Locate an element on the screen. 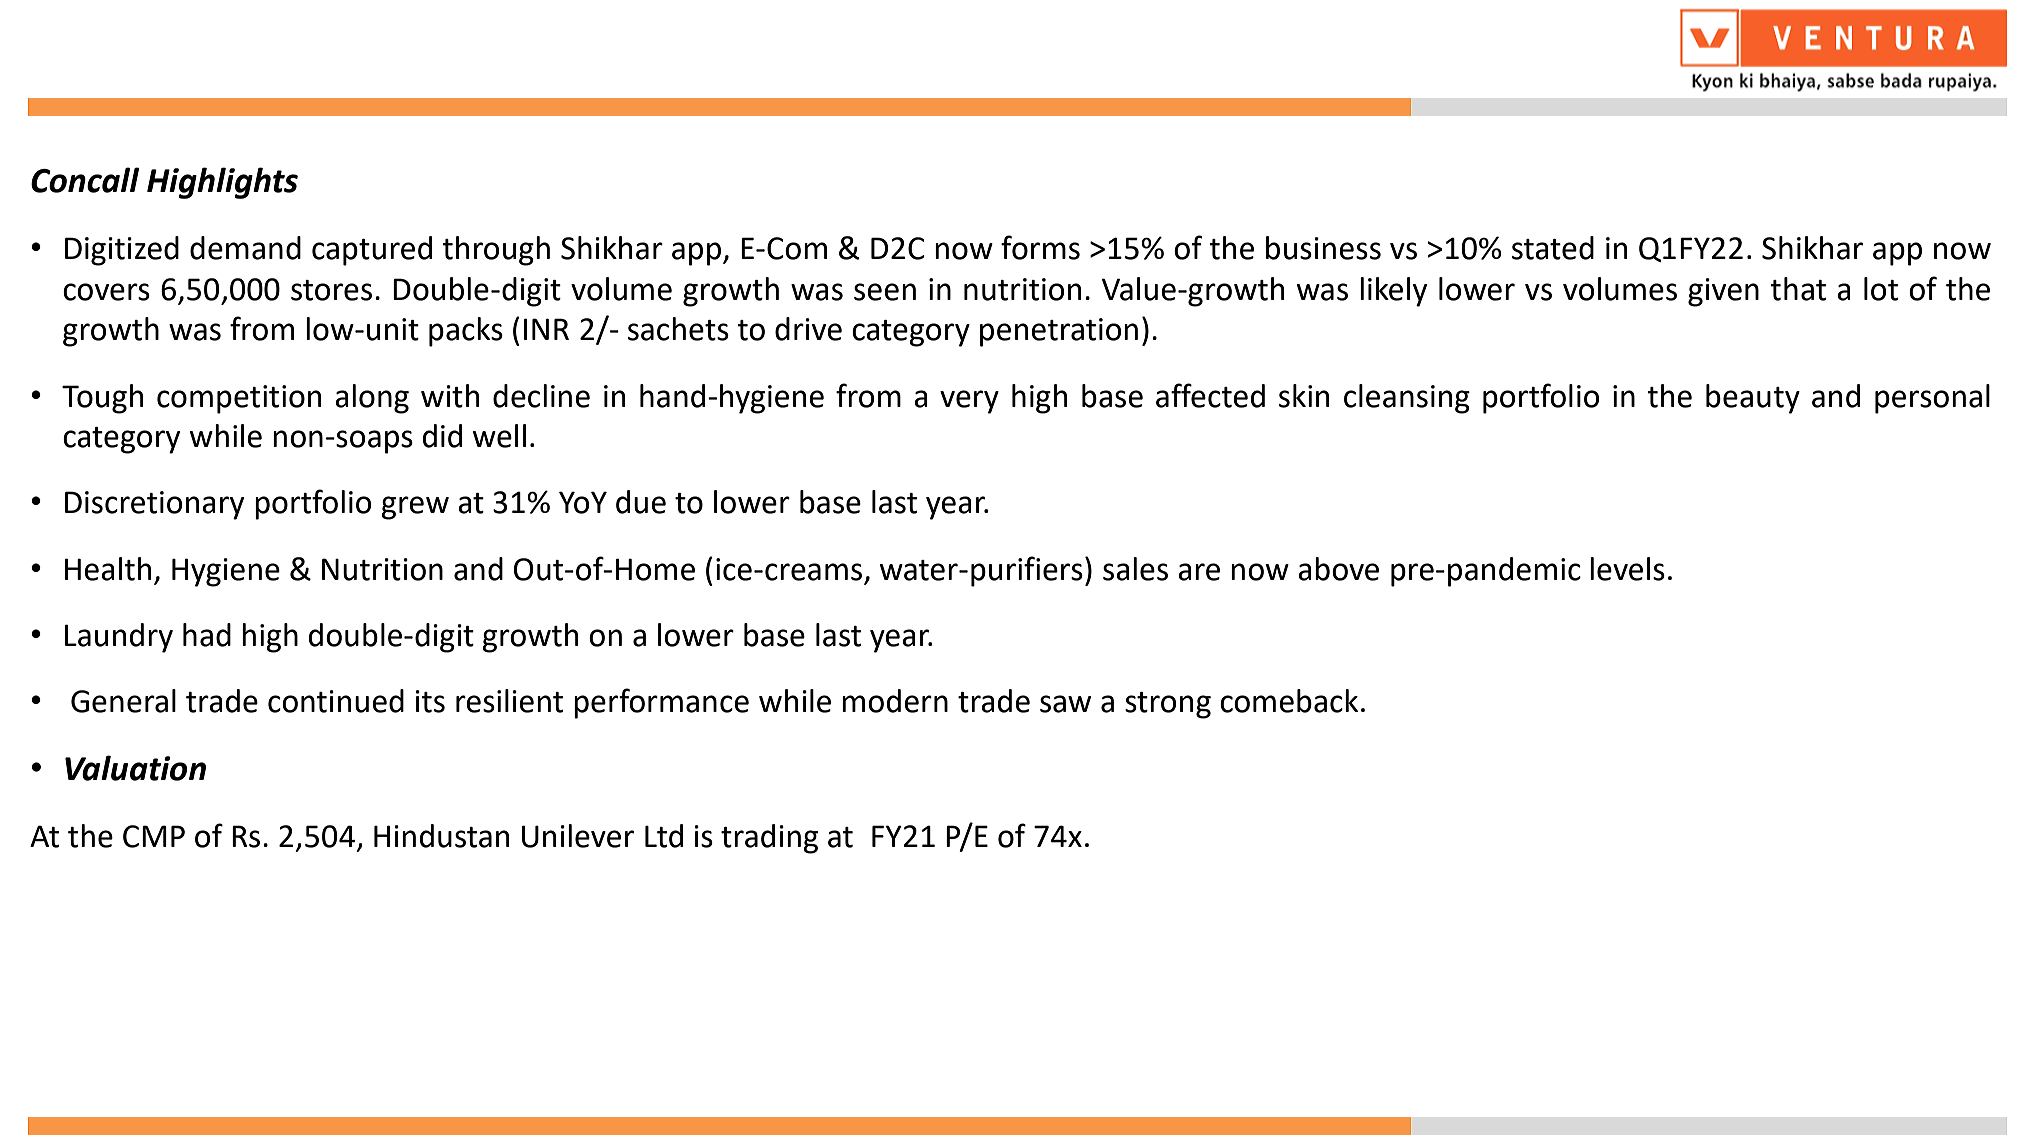 This screenshot has width=2036, height=1145. beauty is located at coordinates (1753, 399).
